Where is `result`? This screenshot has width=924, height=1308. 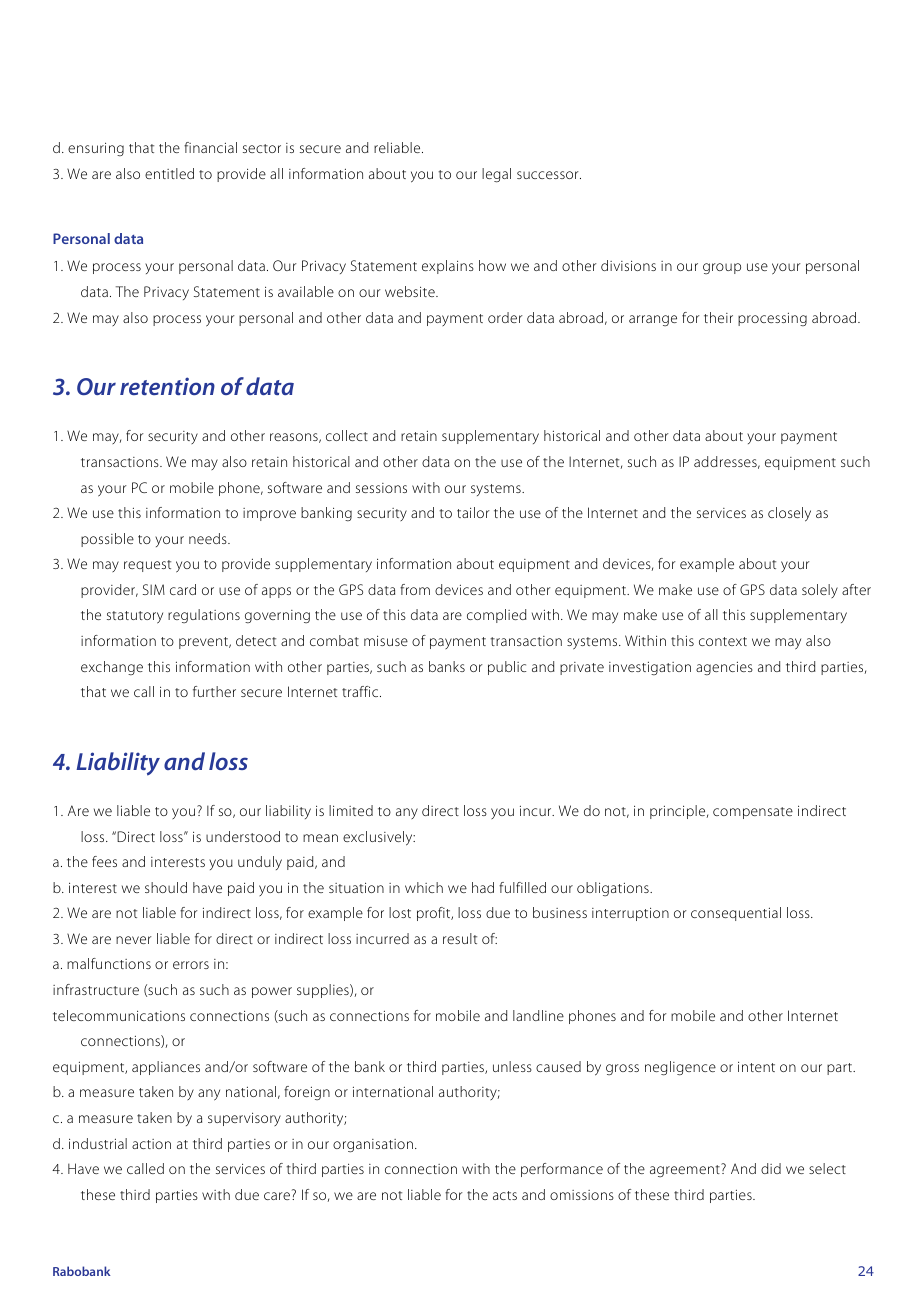
result is located at coordinates (460, 938).
